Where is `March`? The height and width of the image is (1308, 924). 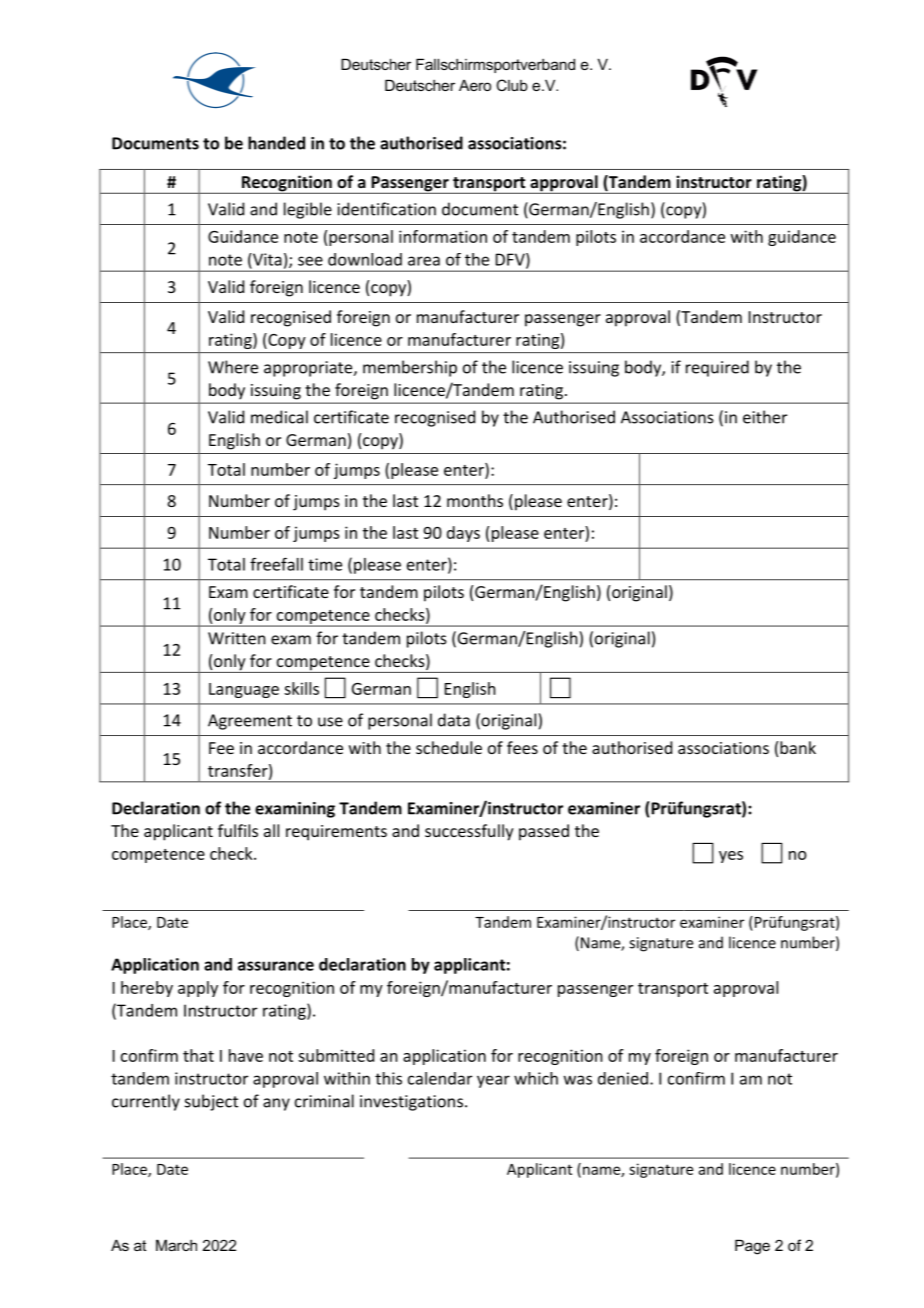
March is located at coordinates (176, 1245).
